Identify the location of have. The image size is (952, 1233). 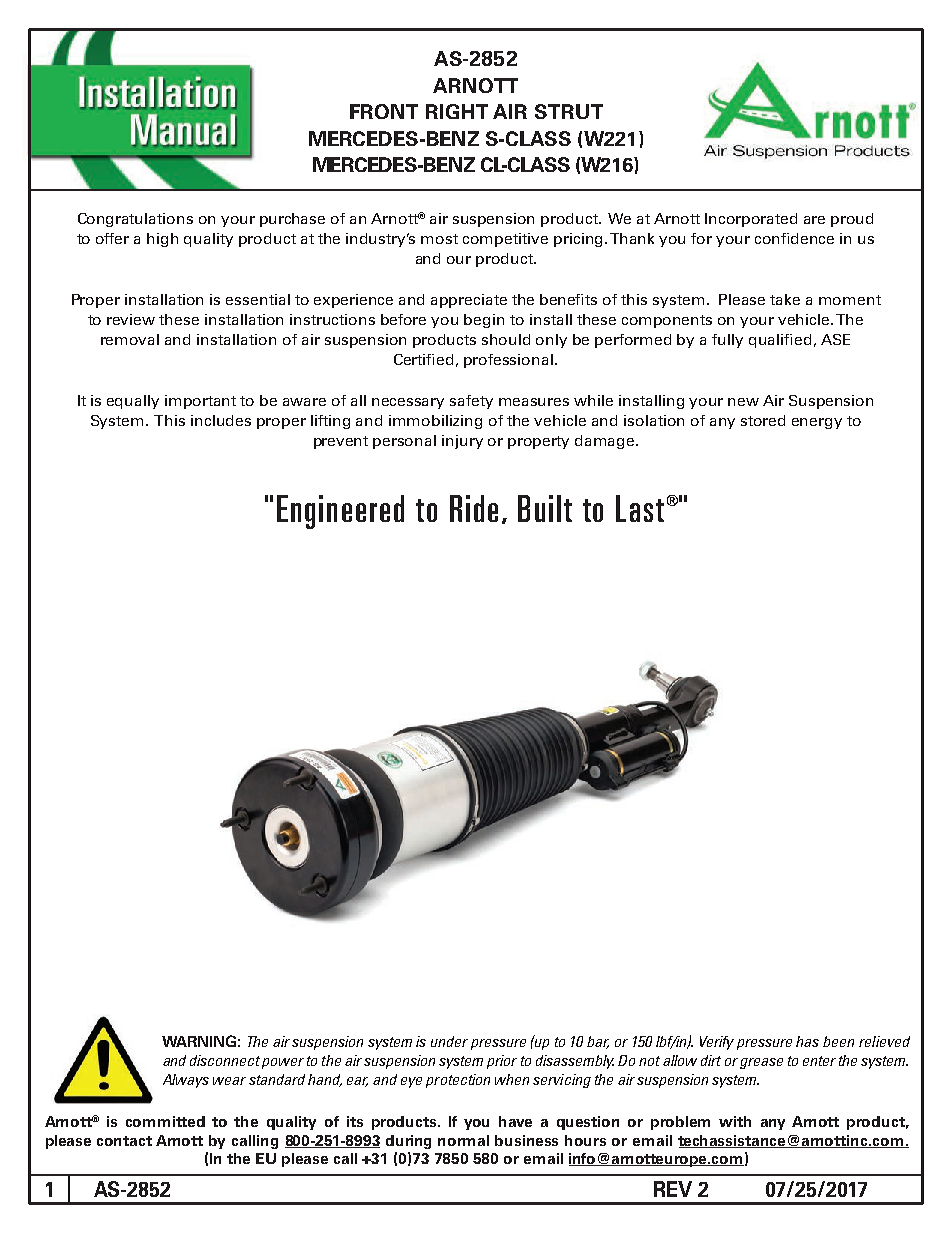
(515, 1121).
